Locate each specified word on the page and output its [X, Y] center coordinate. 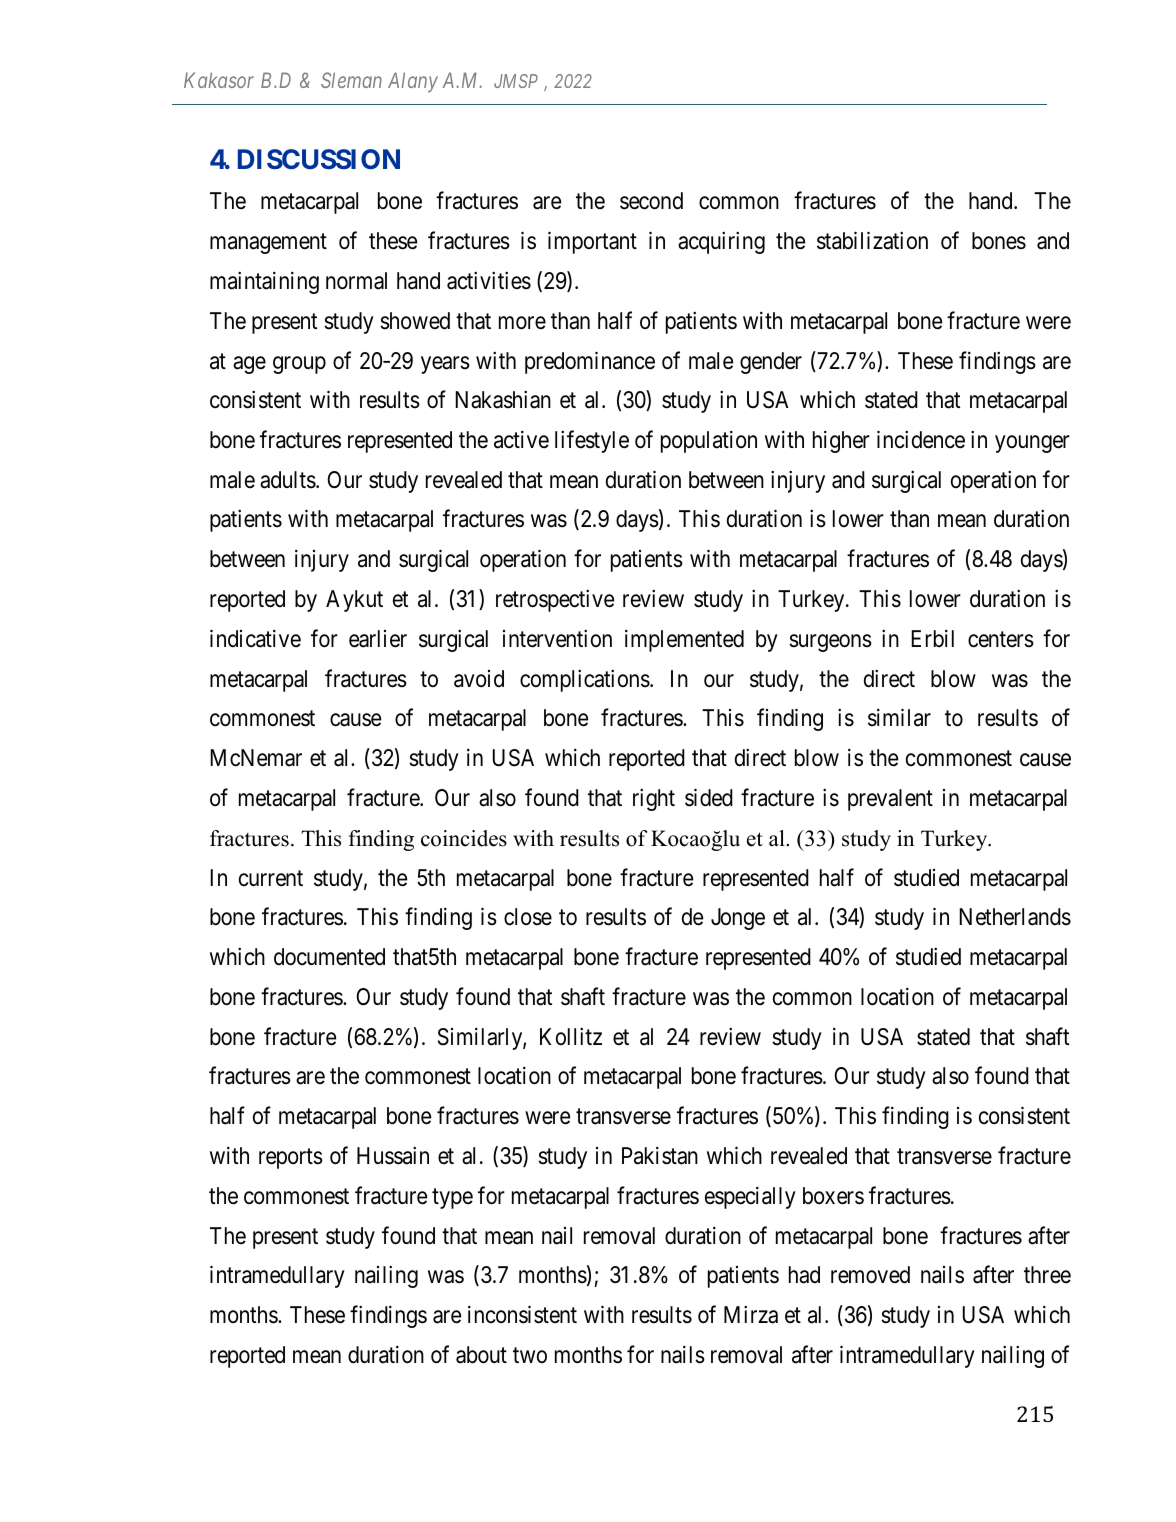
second [651, 201]
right [654, 799]
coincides [464, 838]
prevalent [890, 800]
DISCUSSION [319, 159]
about [481, 1355]
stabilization [872, 240]
